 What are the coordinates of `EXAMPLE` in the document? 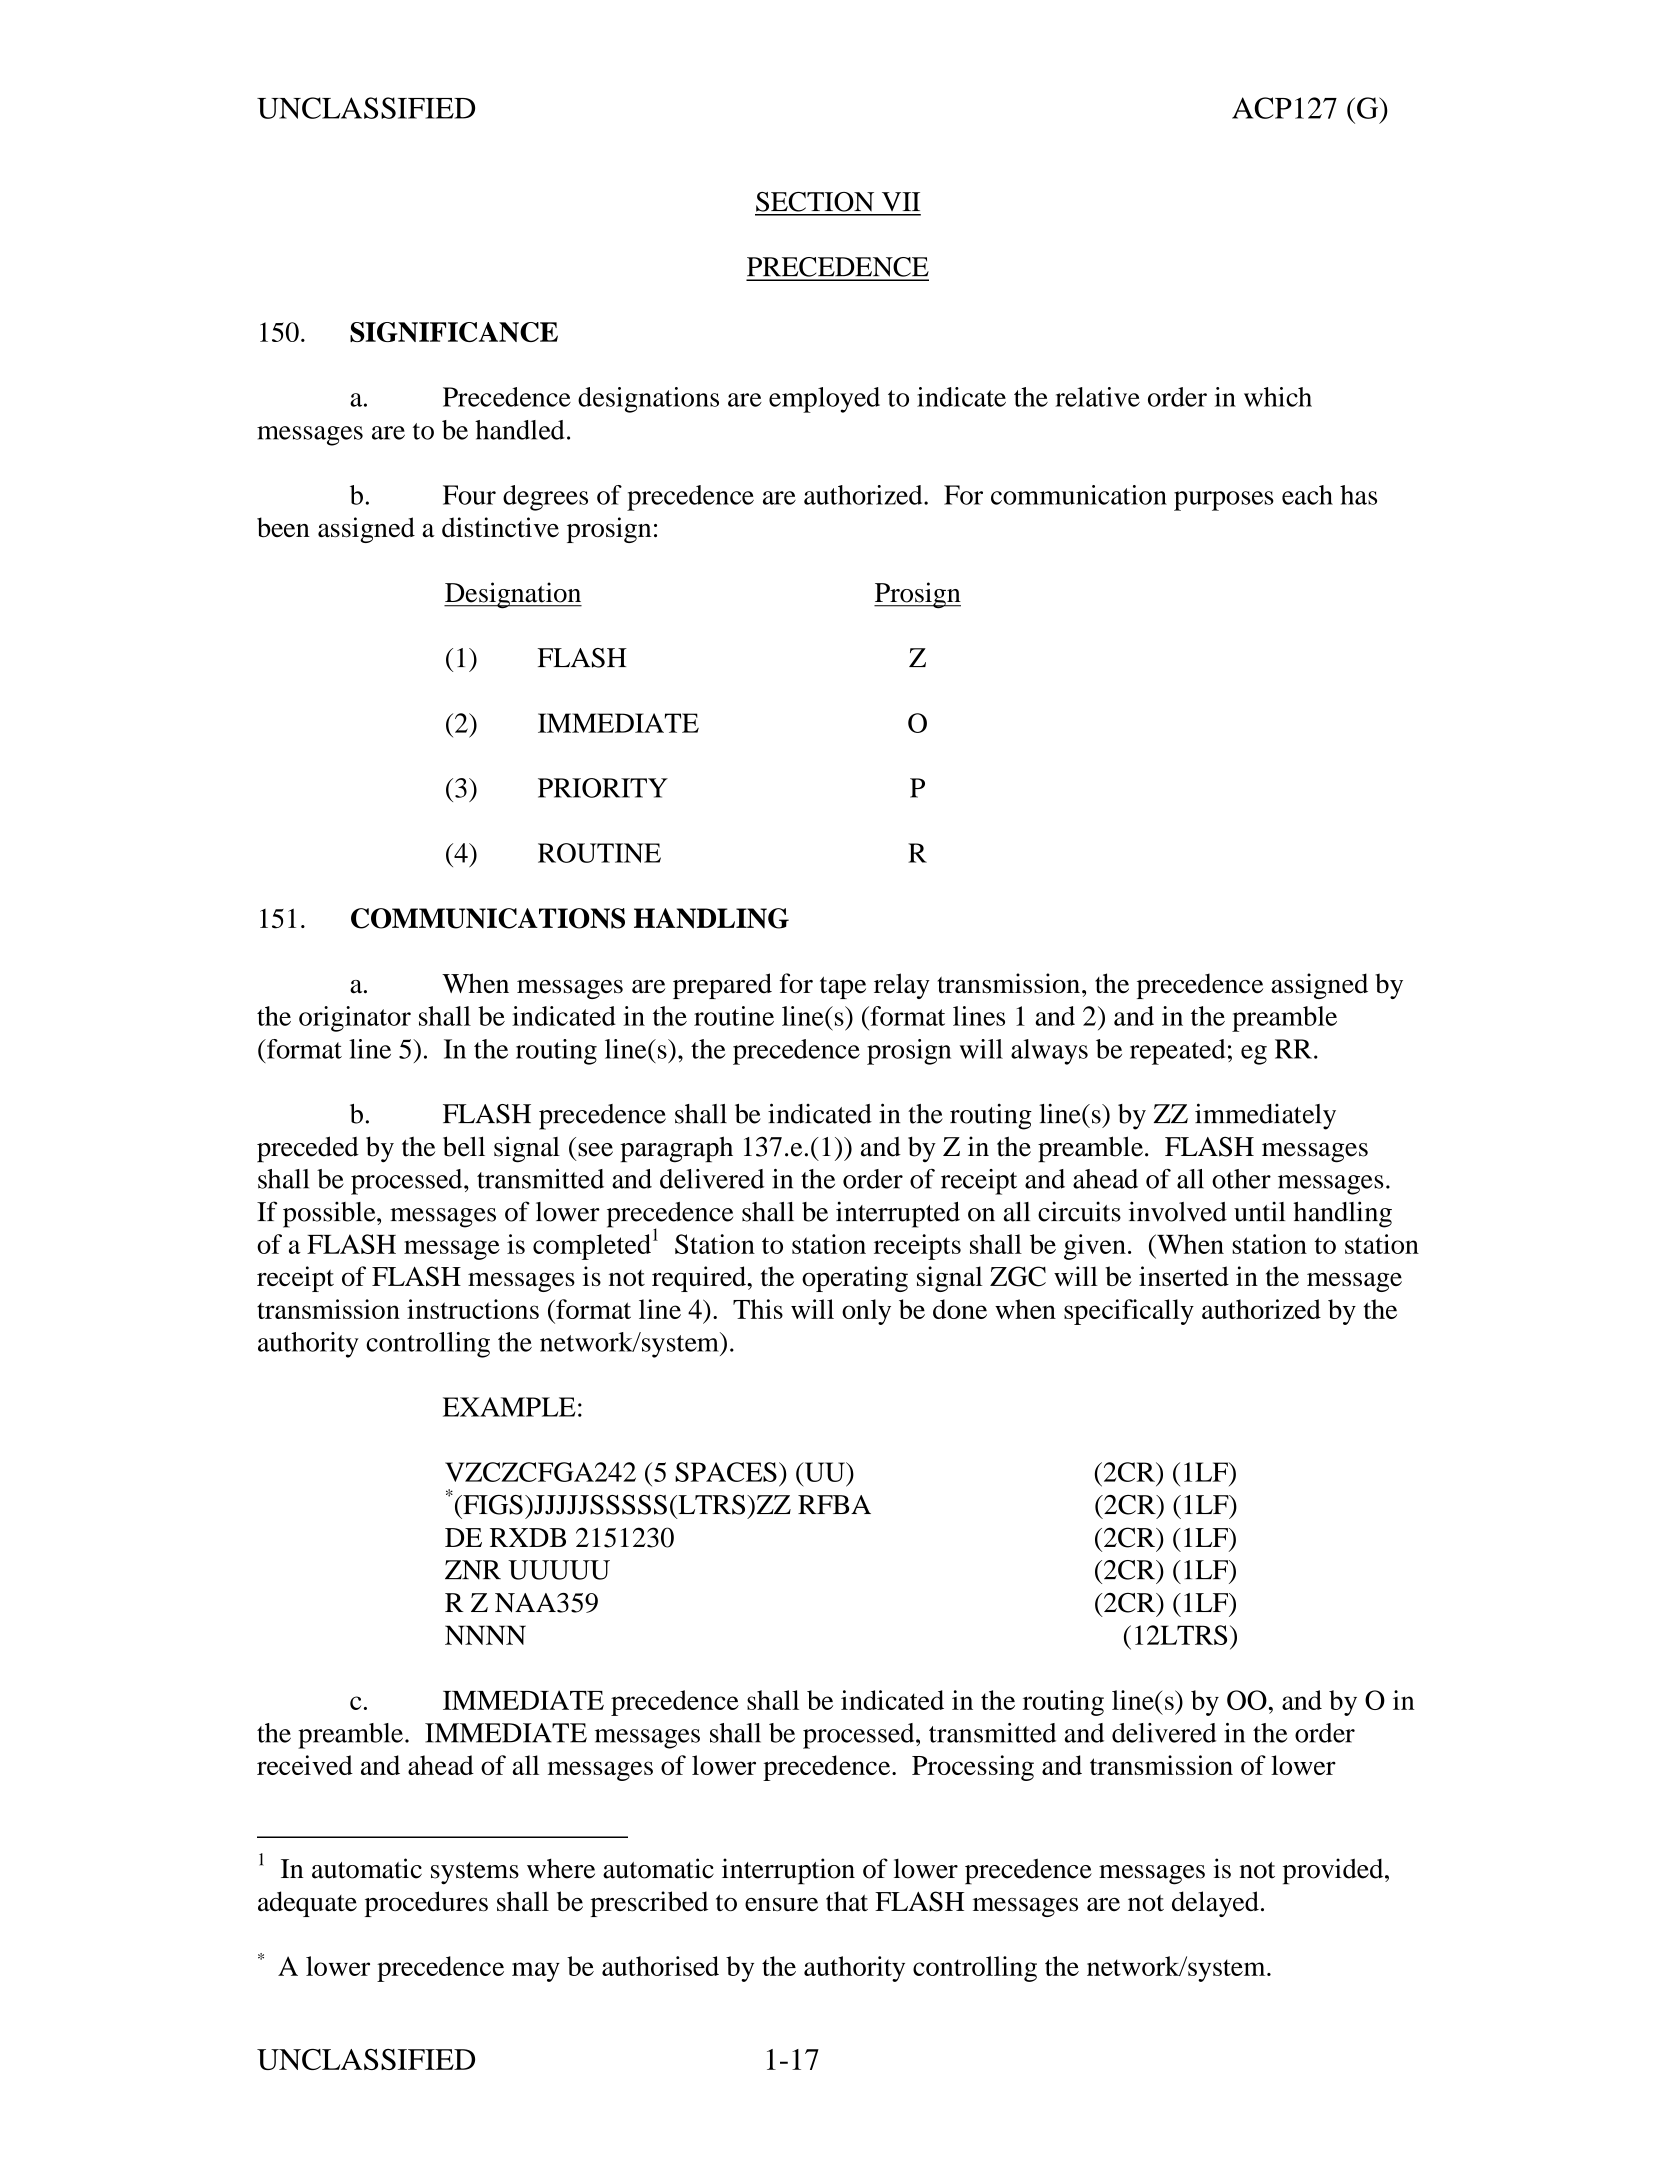 It's located at (509, 1407).
